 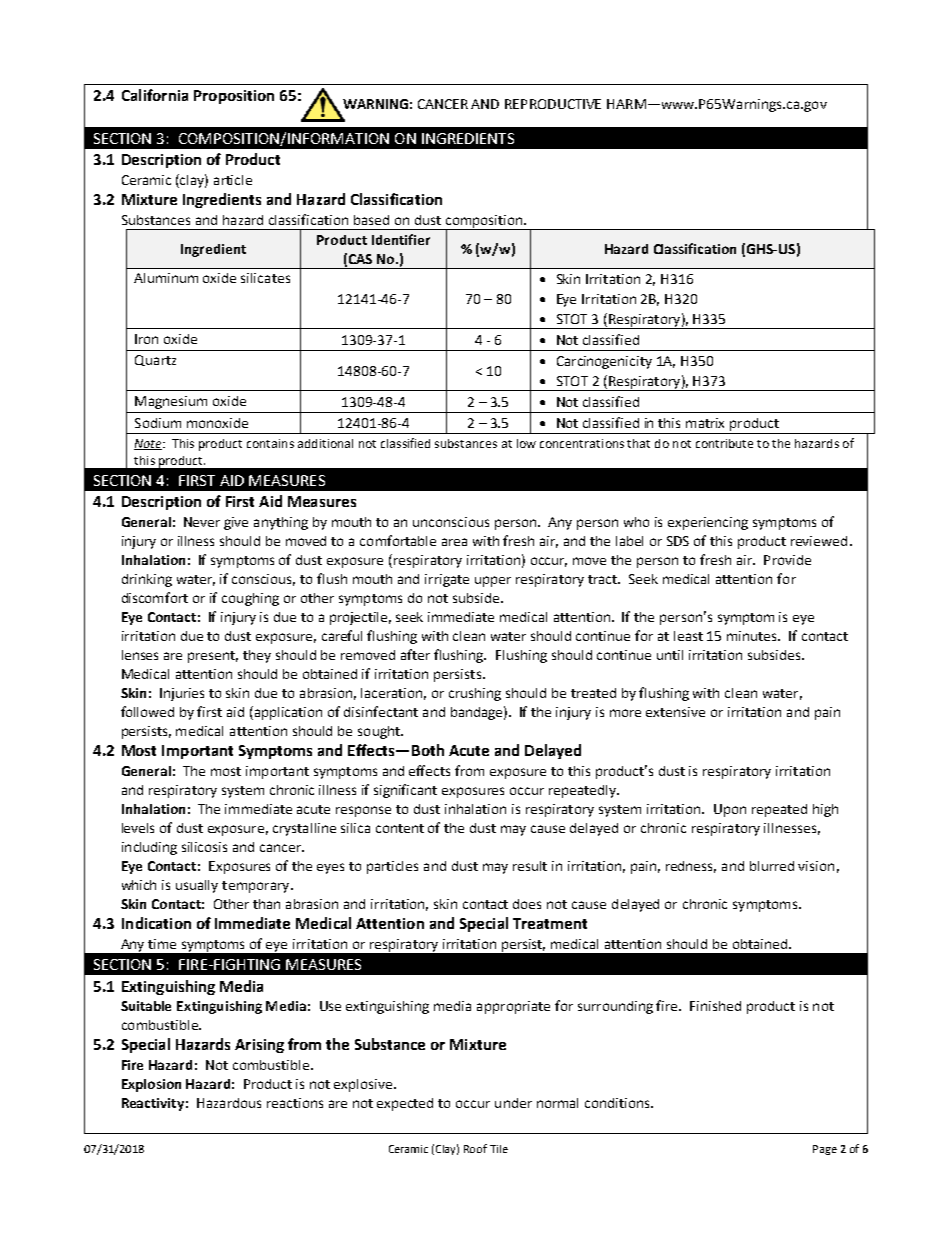 I want to click on minutes, so click(x=753, y=636).
